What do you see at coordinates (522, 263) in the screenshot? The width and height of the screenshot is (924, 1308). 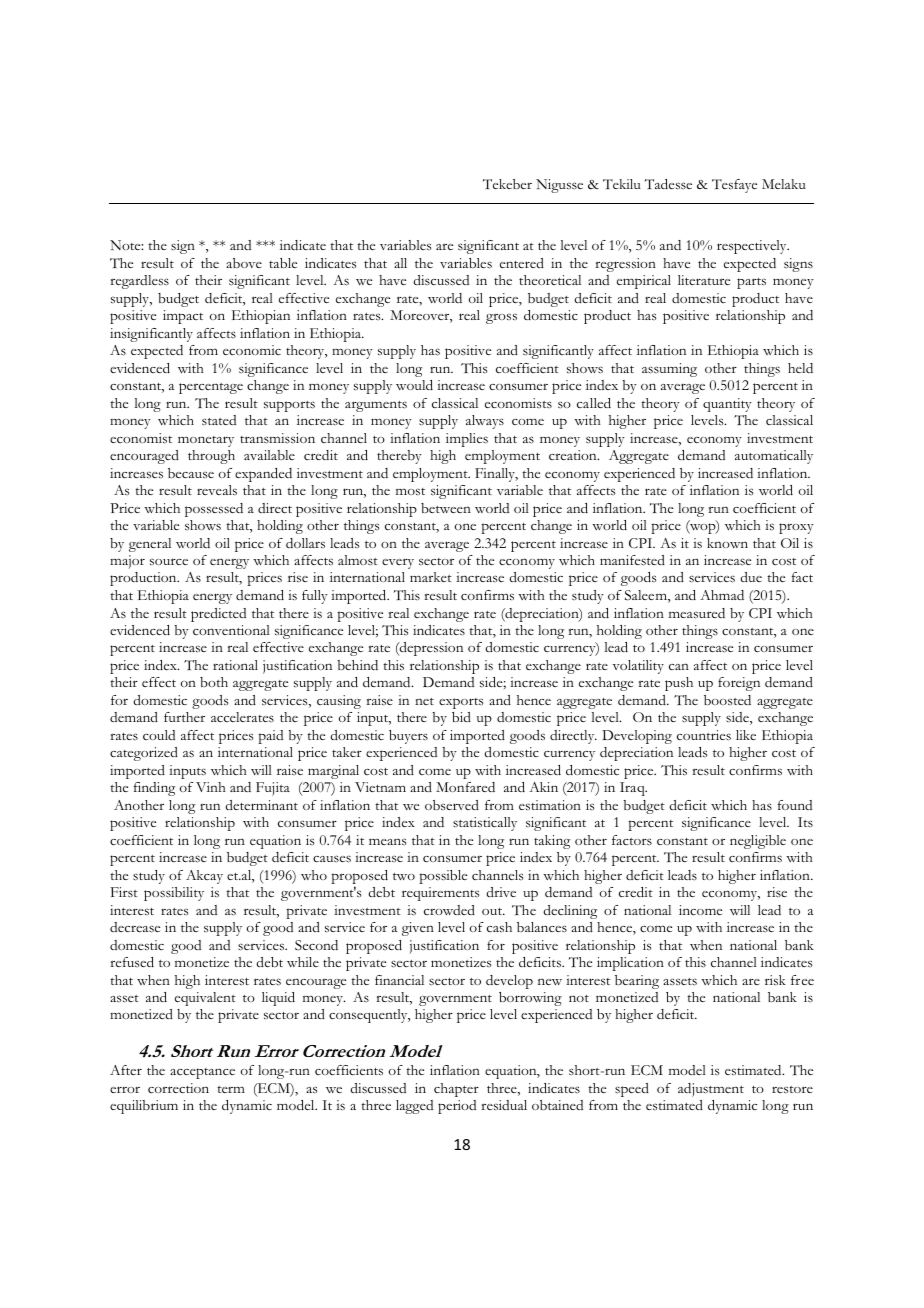 I see `entered` at bounding box center [522, 263].
